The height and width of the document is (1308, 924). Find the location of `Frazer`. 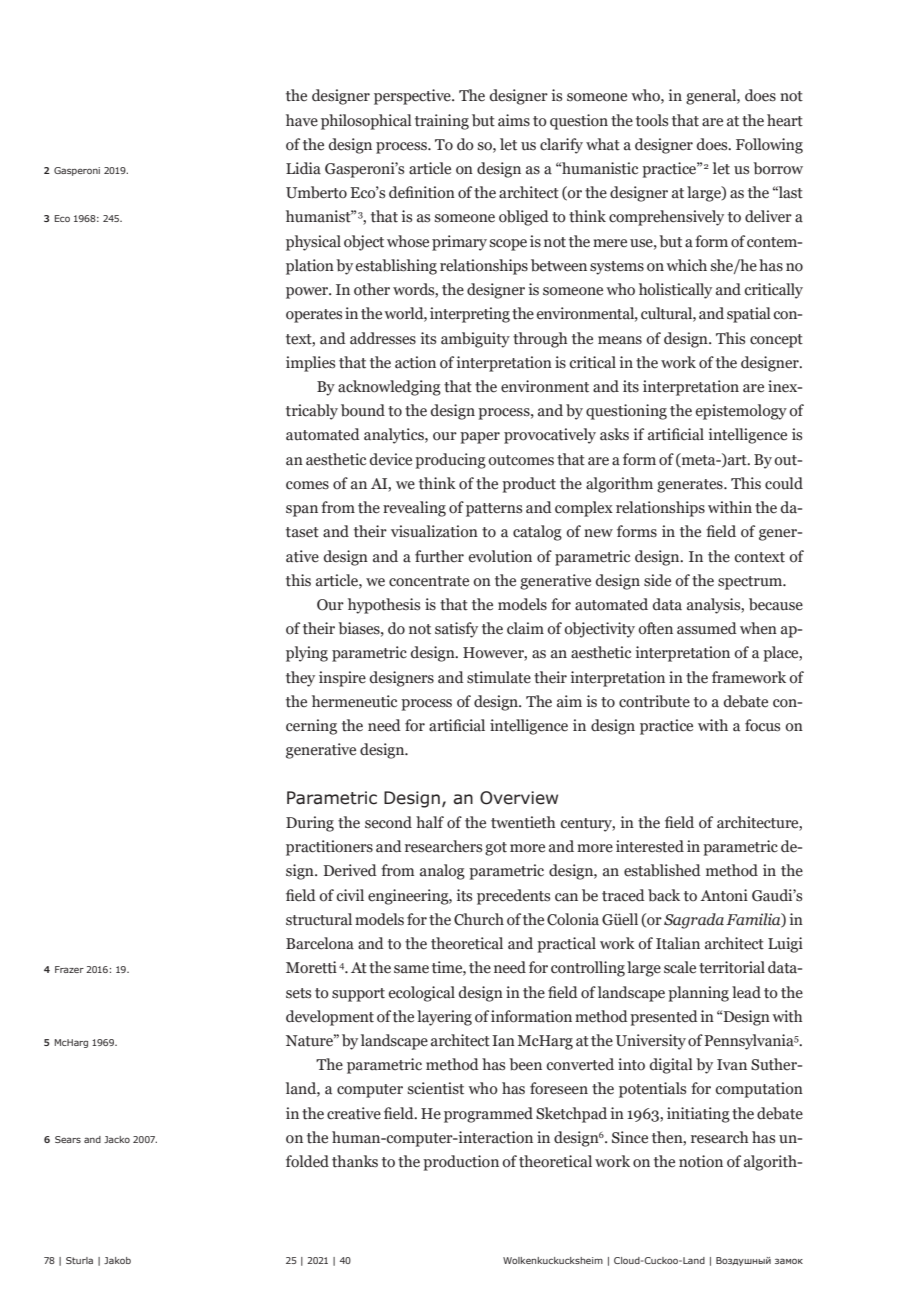

Frazer is located at coordinates (69, 969).
